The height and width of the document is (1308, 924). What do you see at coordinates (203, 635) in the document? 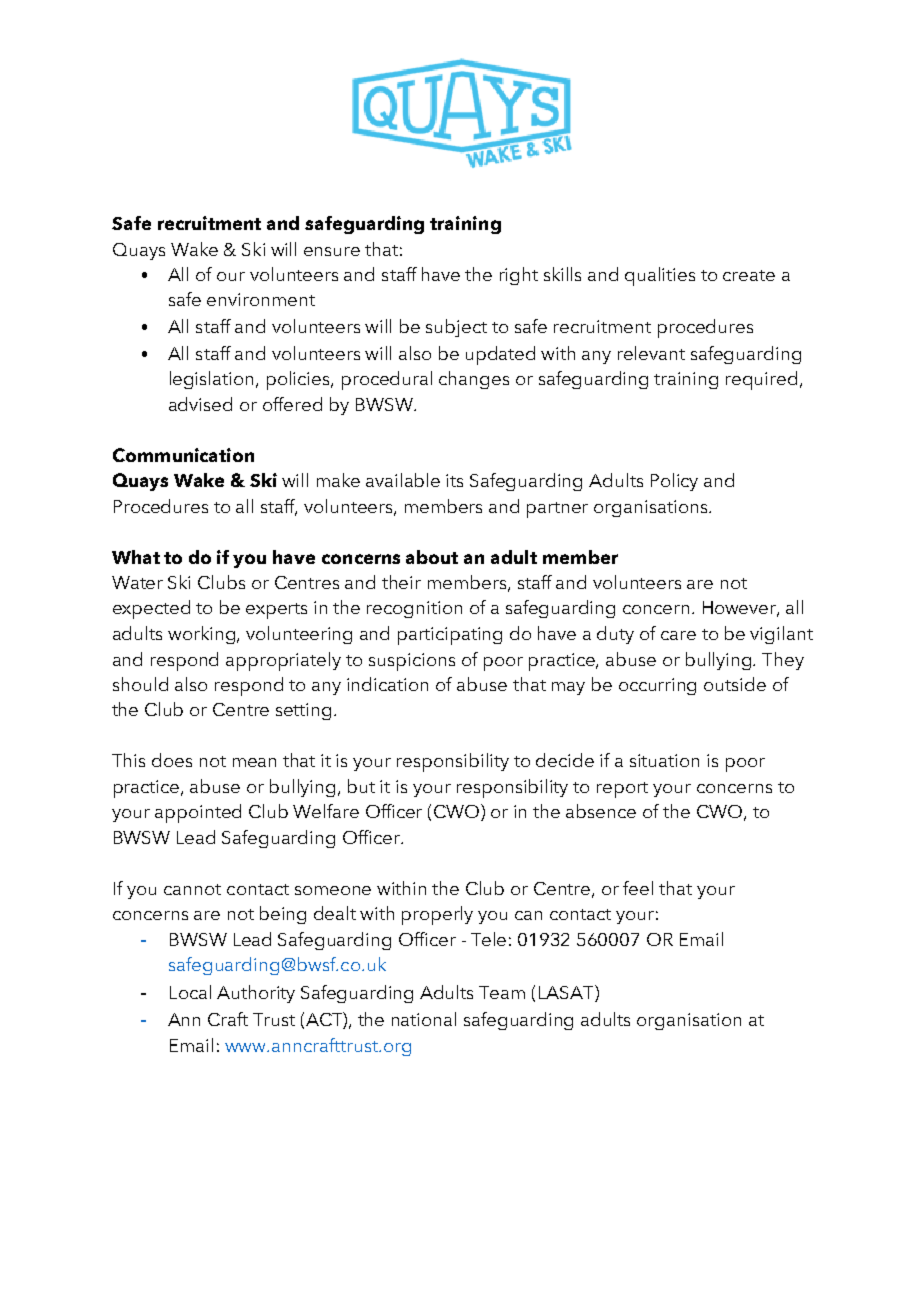
I see `working` at bounding box center [203, 635].
